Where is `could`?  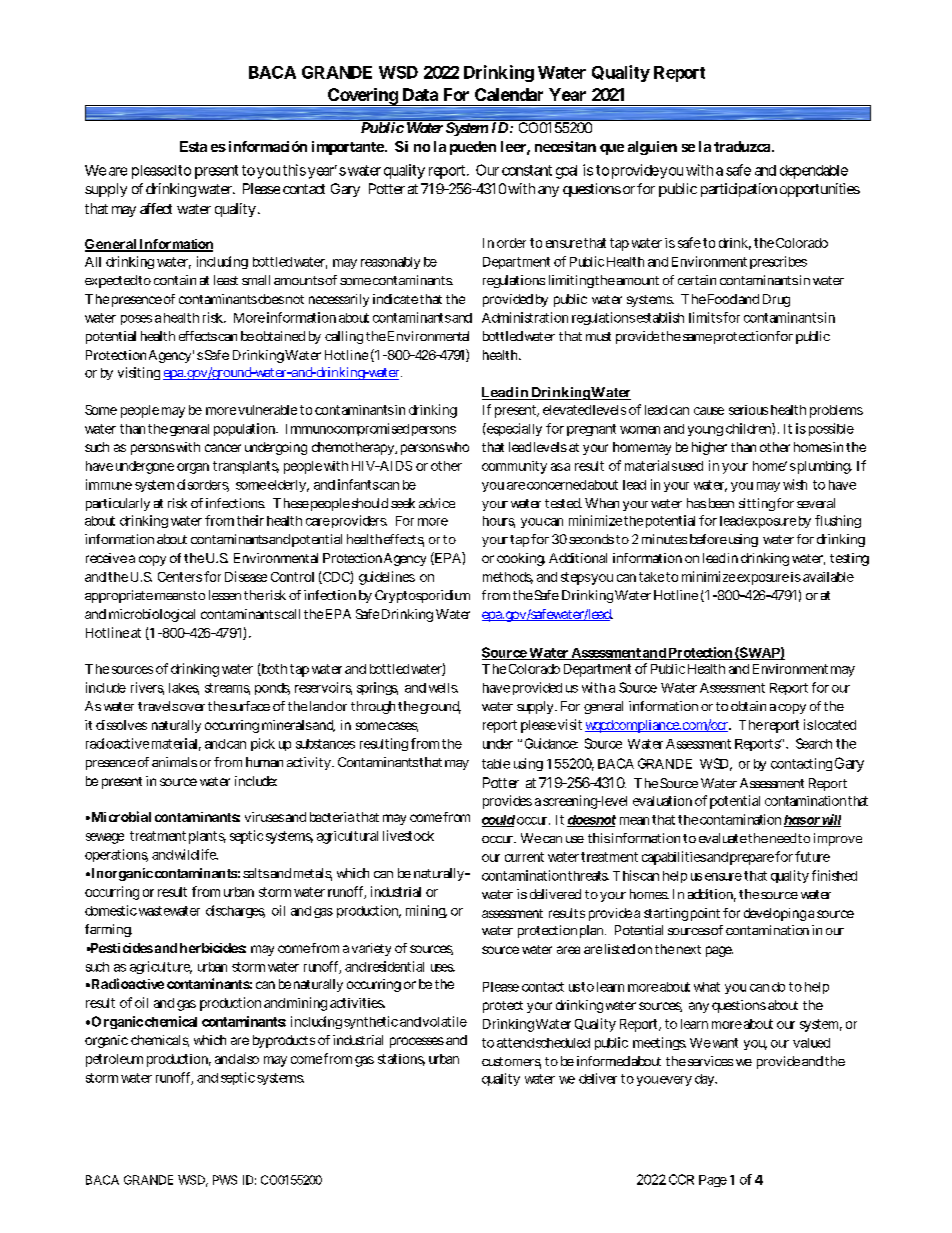 could is located at coordinates (498, 821).
